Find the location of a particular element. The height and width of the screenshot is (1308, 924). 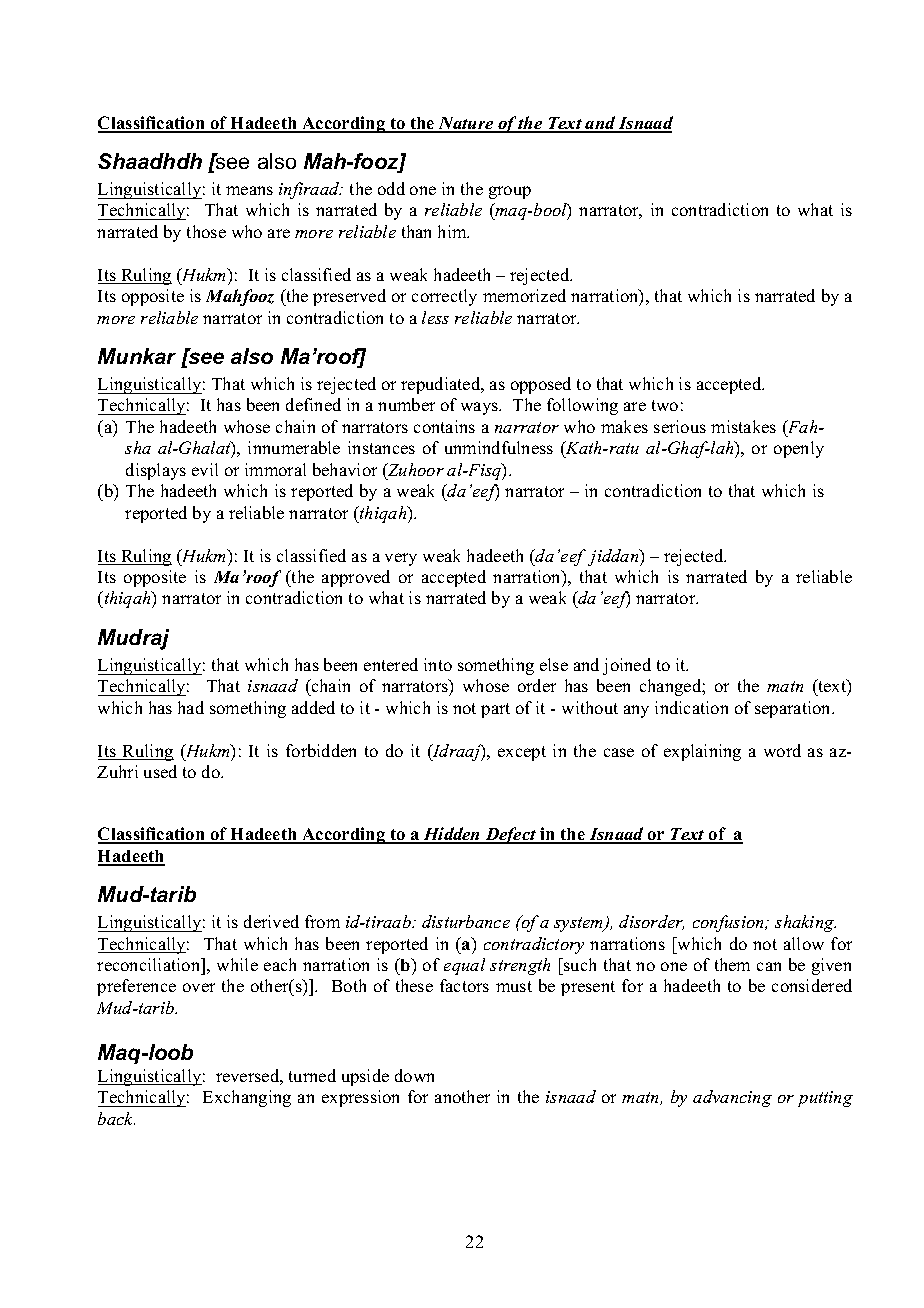

Exchanging is located at coordinates (247, 1098).
